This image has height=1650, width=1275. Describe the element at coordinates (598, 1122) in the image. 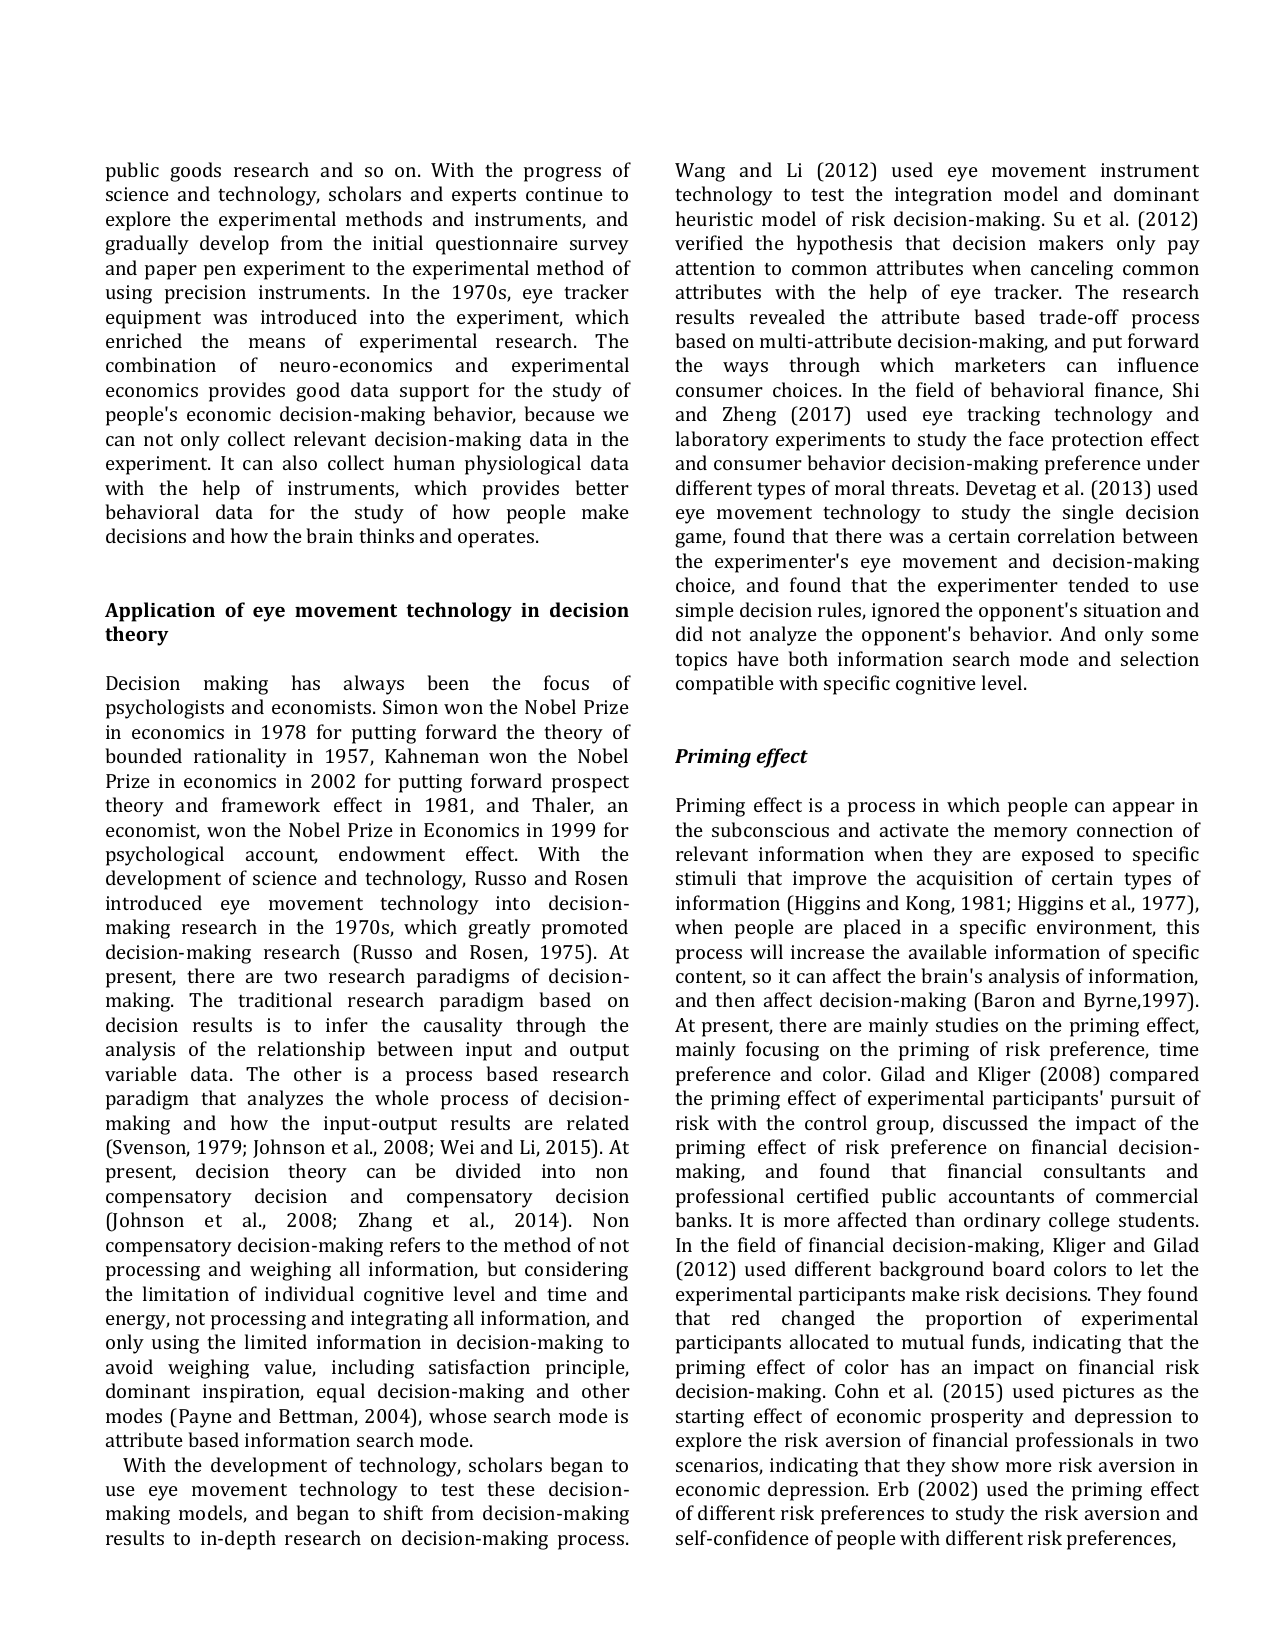

I see `related` at that location.
